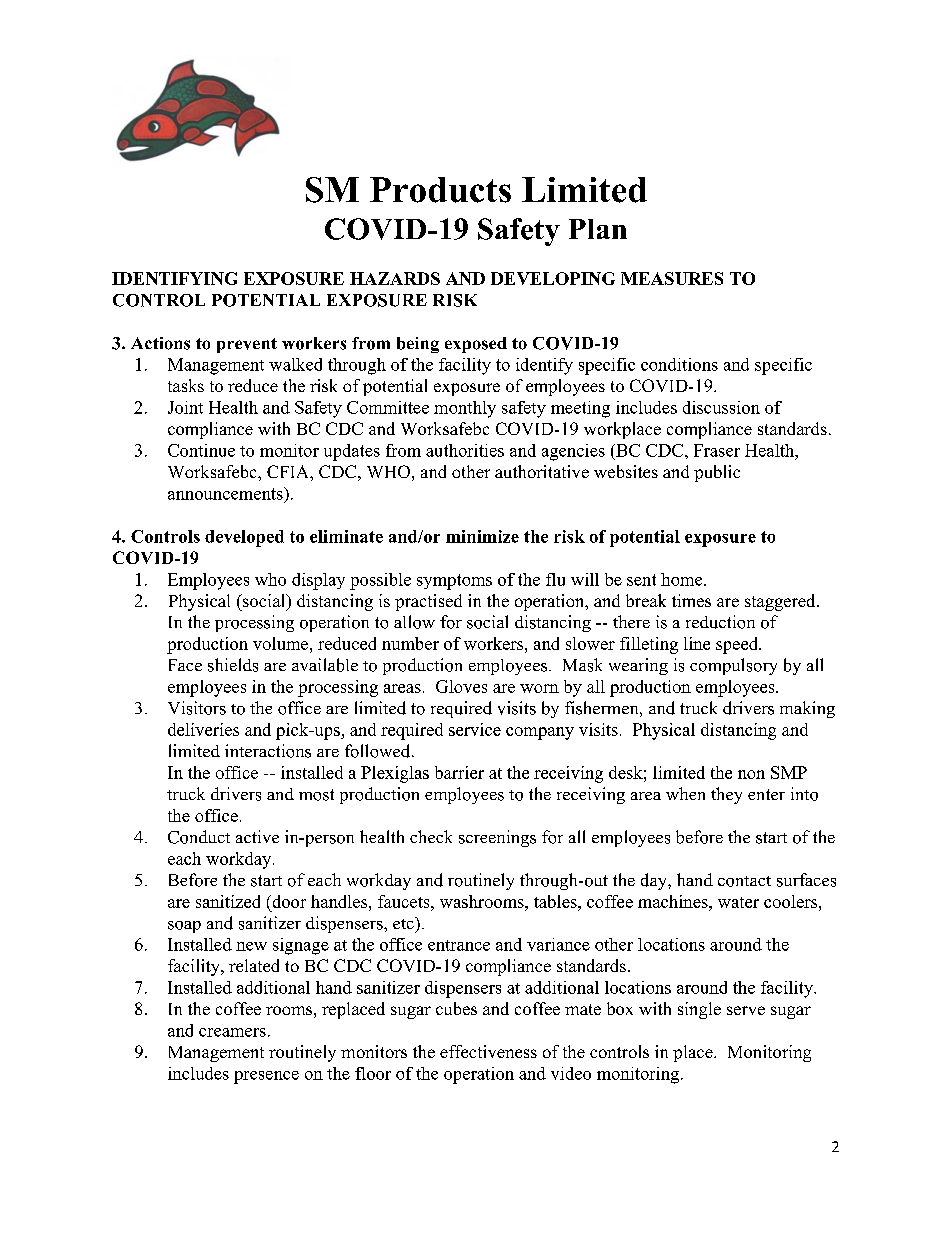 Image resolution: width=952 pixels, height=1233 pixels. What do you see at coordinates (488, 1051) in the document?
I see `effectiveness` at bounding box center [488, 1051].
